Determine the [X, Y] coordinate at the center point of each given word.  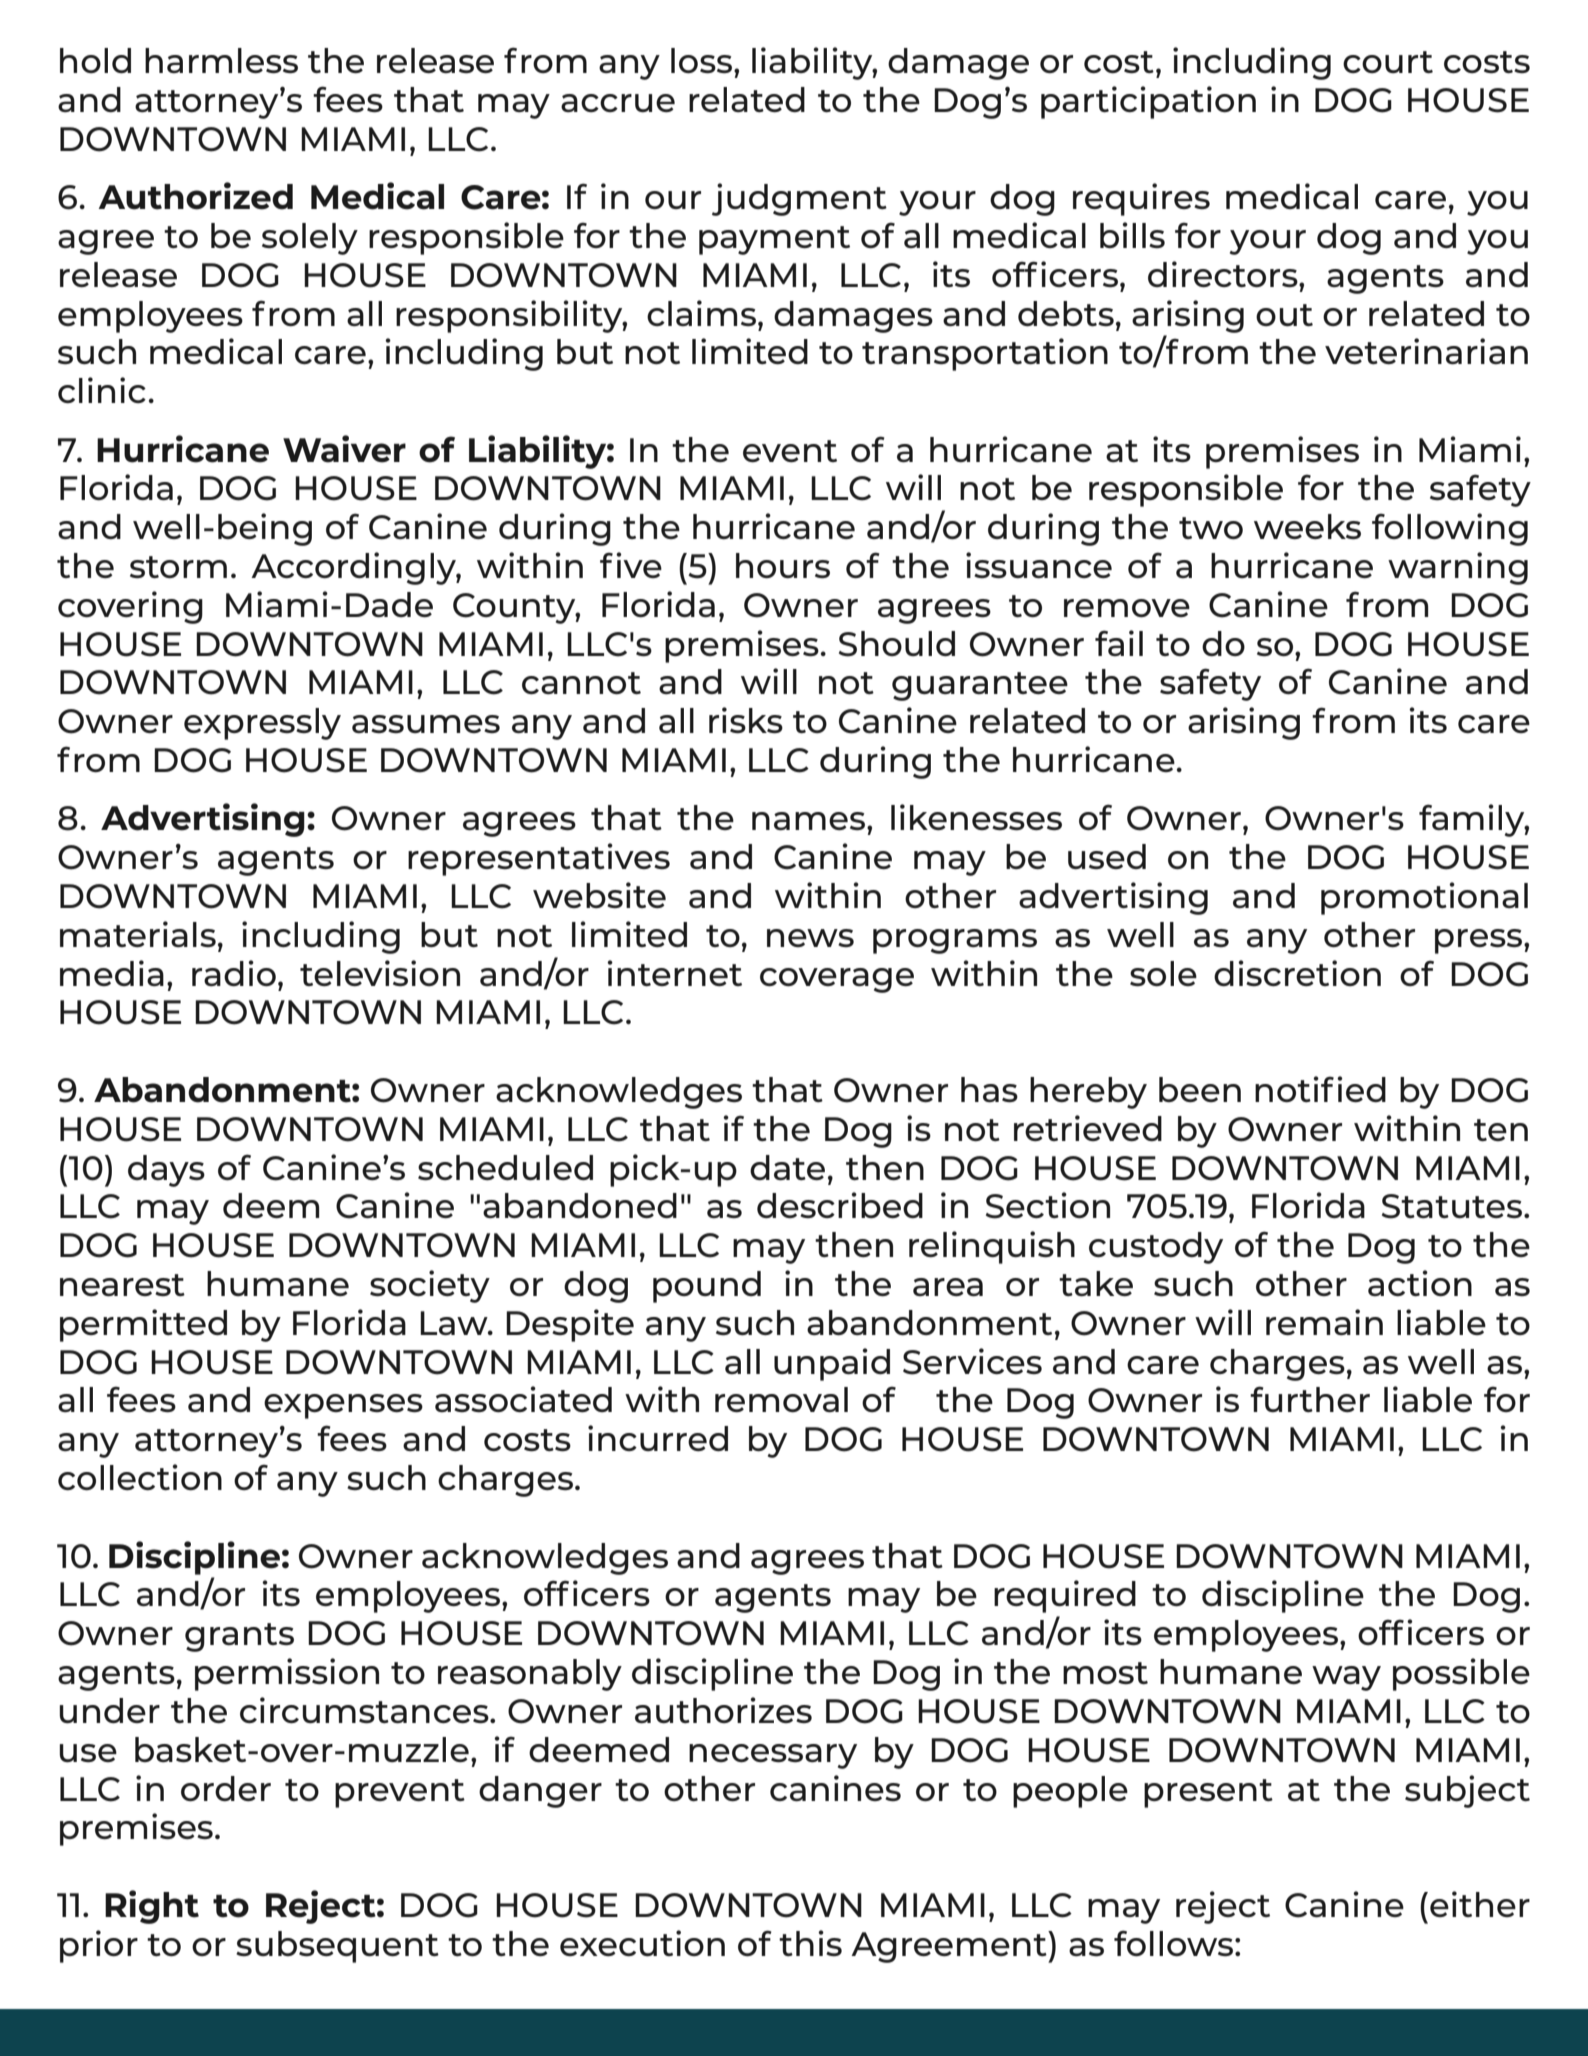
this [810, 1943]
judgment [799, 199]
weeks [1307, 526]
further [1310, 1399]
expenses [343, 1406]
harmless [221, 60]
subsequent [337, 1947]
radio [234, 973]
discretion [1297, 973]
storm [178, 567]
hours [783, 565]
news [810, 938]
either [1480, 1904]
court [1388, 62]
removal [781, 1399]
